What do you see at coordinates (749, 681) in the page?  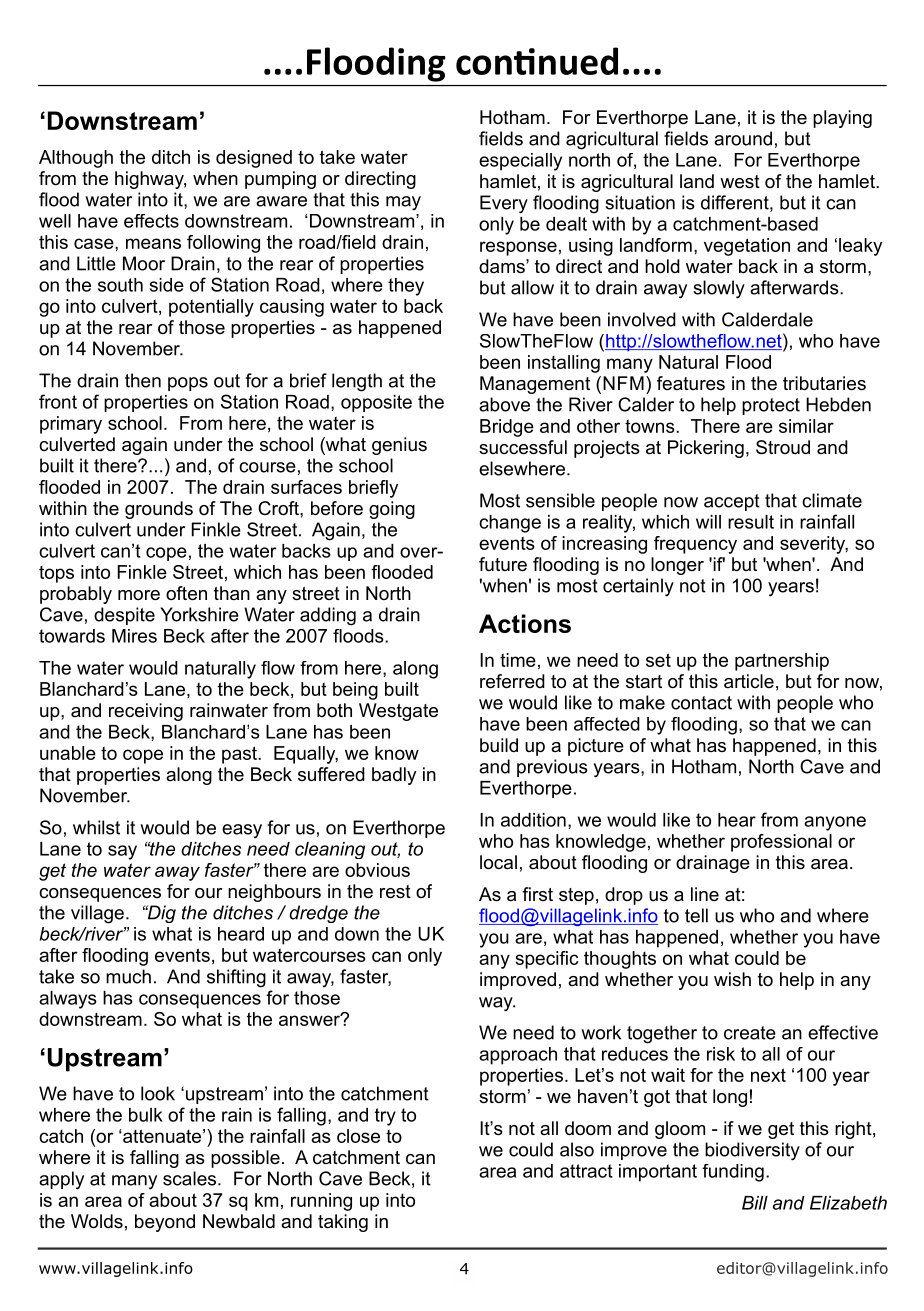 I see `article` at bounding box center [749, 681].
